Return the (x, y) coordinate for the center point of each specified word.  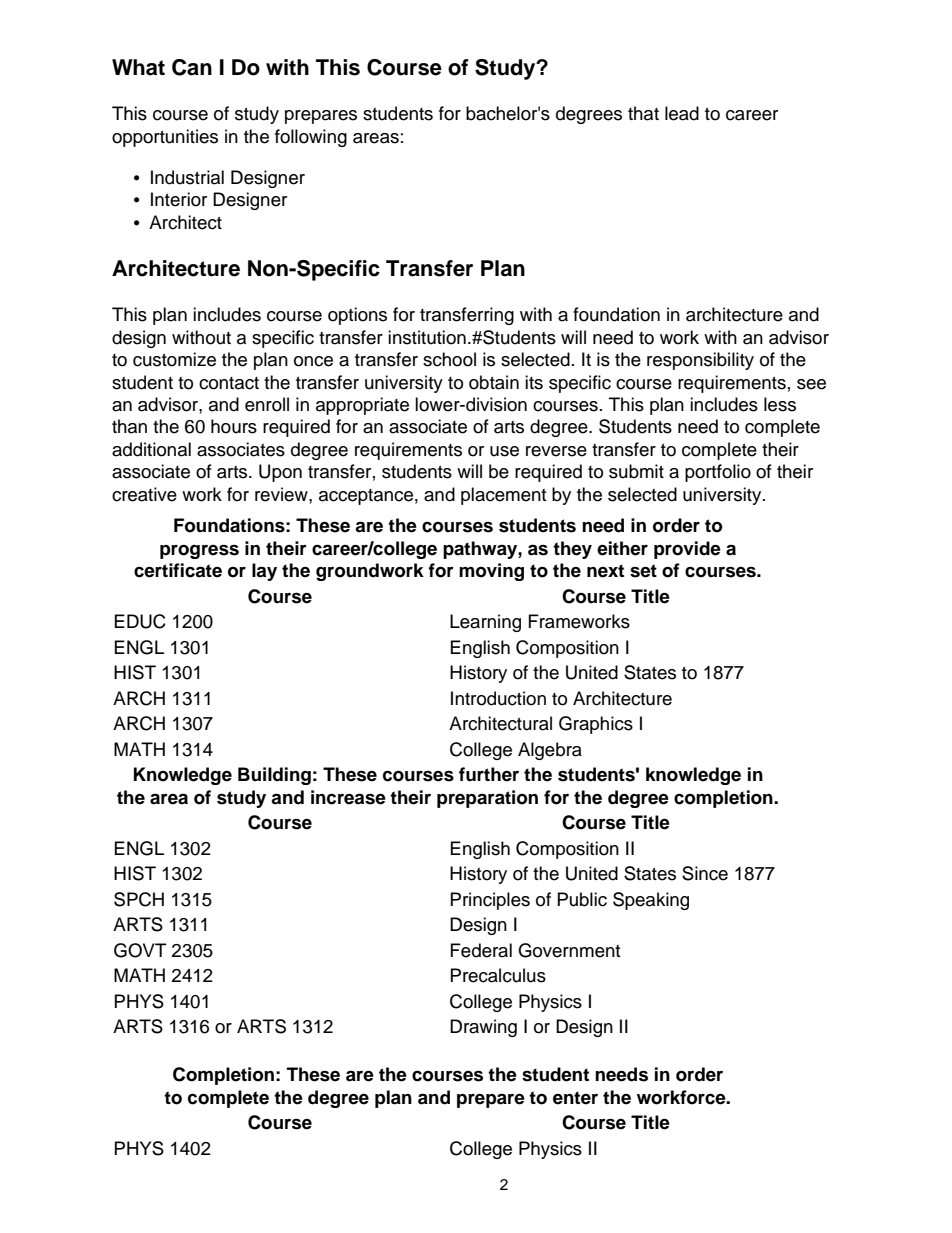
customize (174, 359)
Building (274, 776)
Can (192, 67)
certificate (178, 570)
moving (491, 572)
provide (687, 550)
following (311, 138)
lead (682, 113)
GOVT (140, 950)
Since (705, 873)
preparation (487, 799)
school (449, 359)
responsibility (700, 361)
